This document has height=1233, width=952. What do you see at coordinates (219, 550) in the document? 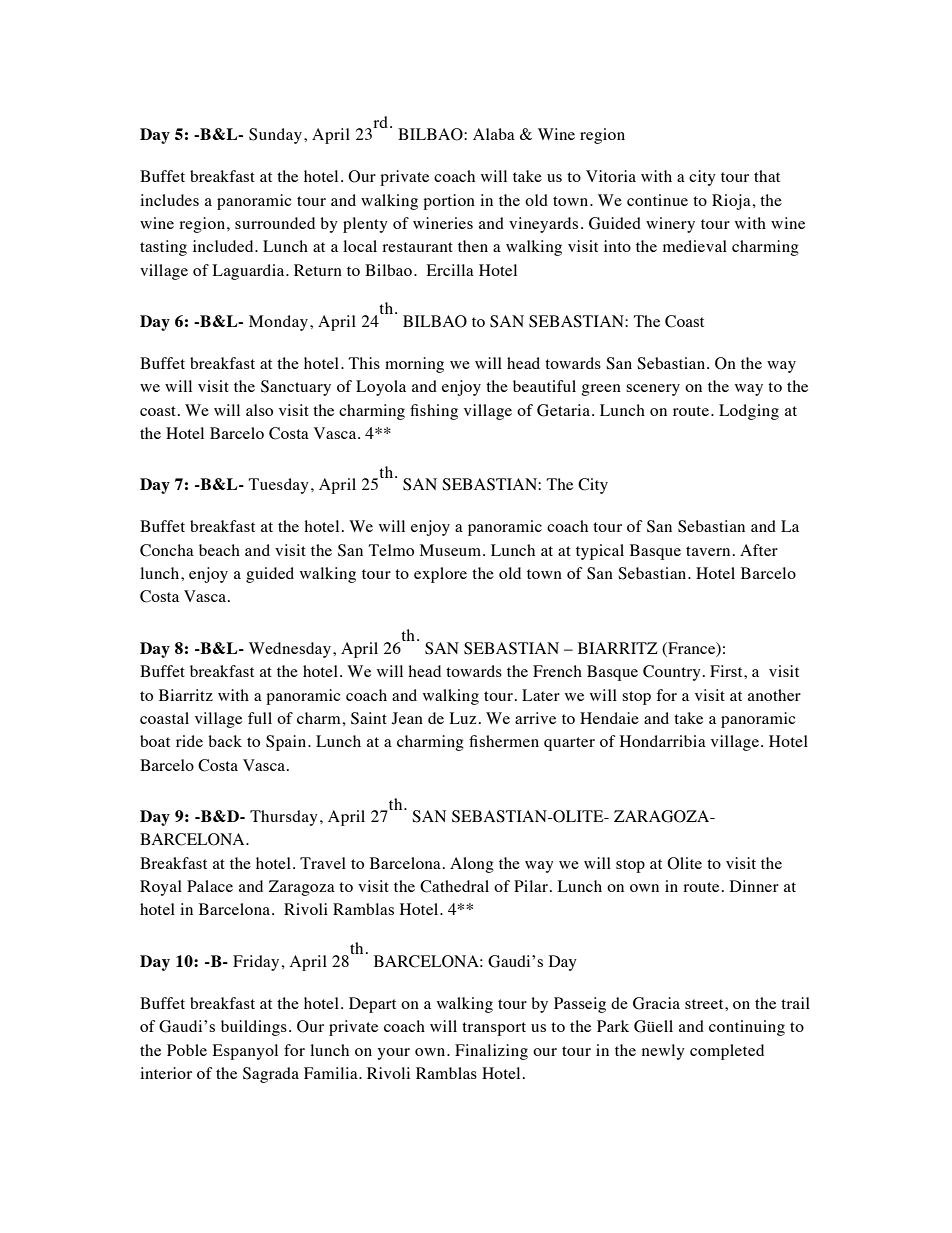
I see `beach` at bounding box center [219, 550].
